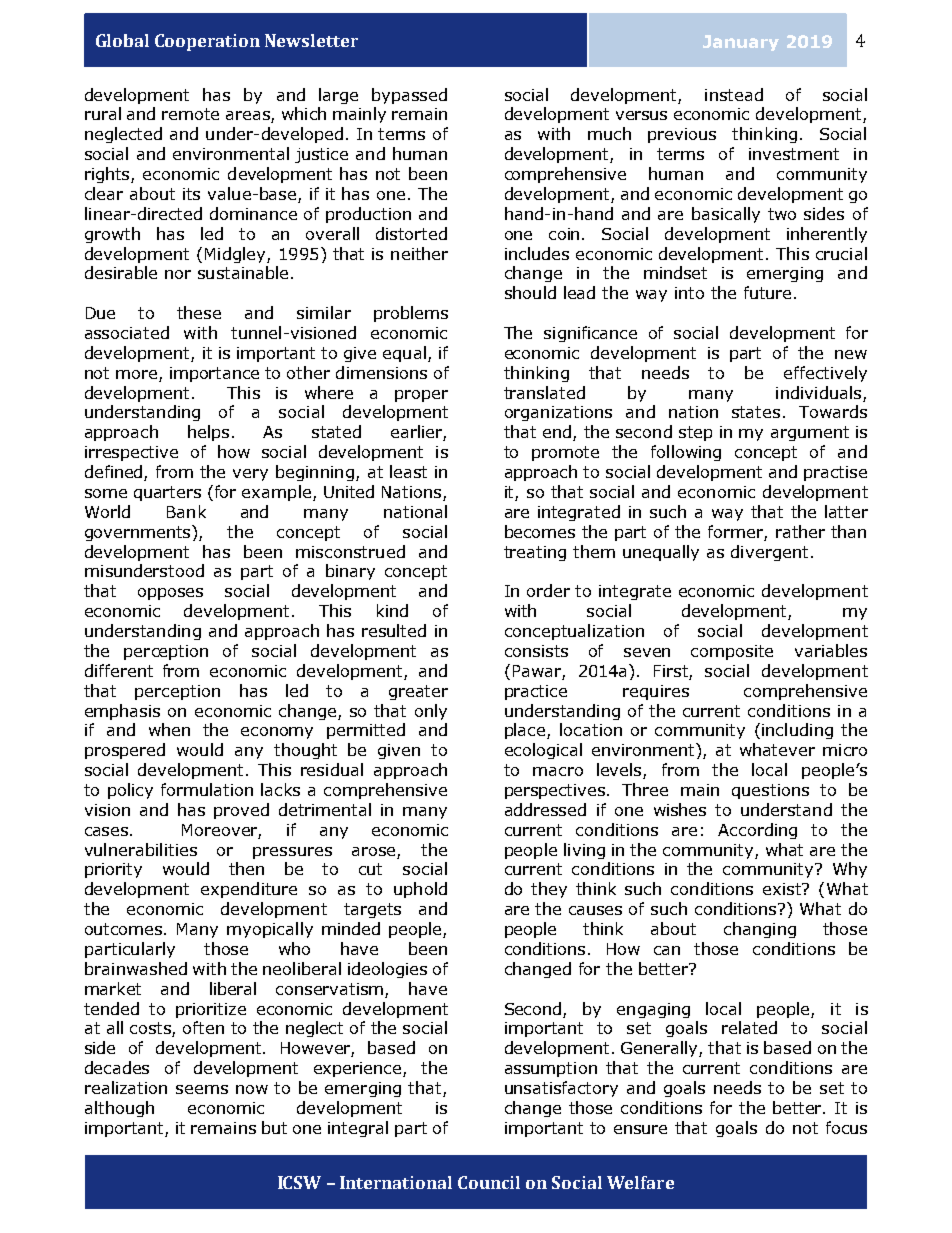  Describe the element at coordinates (734, 94) in the document. I see `instead` at that location.
